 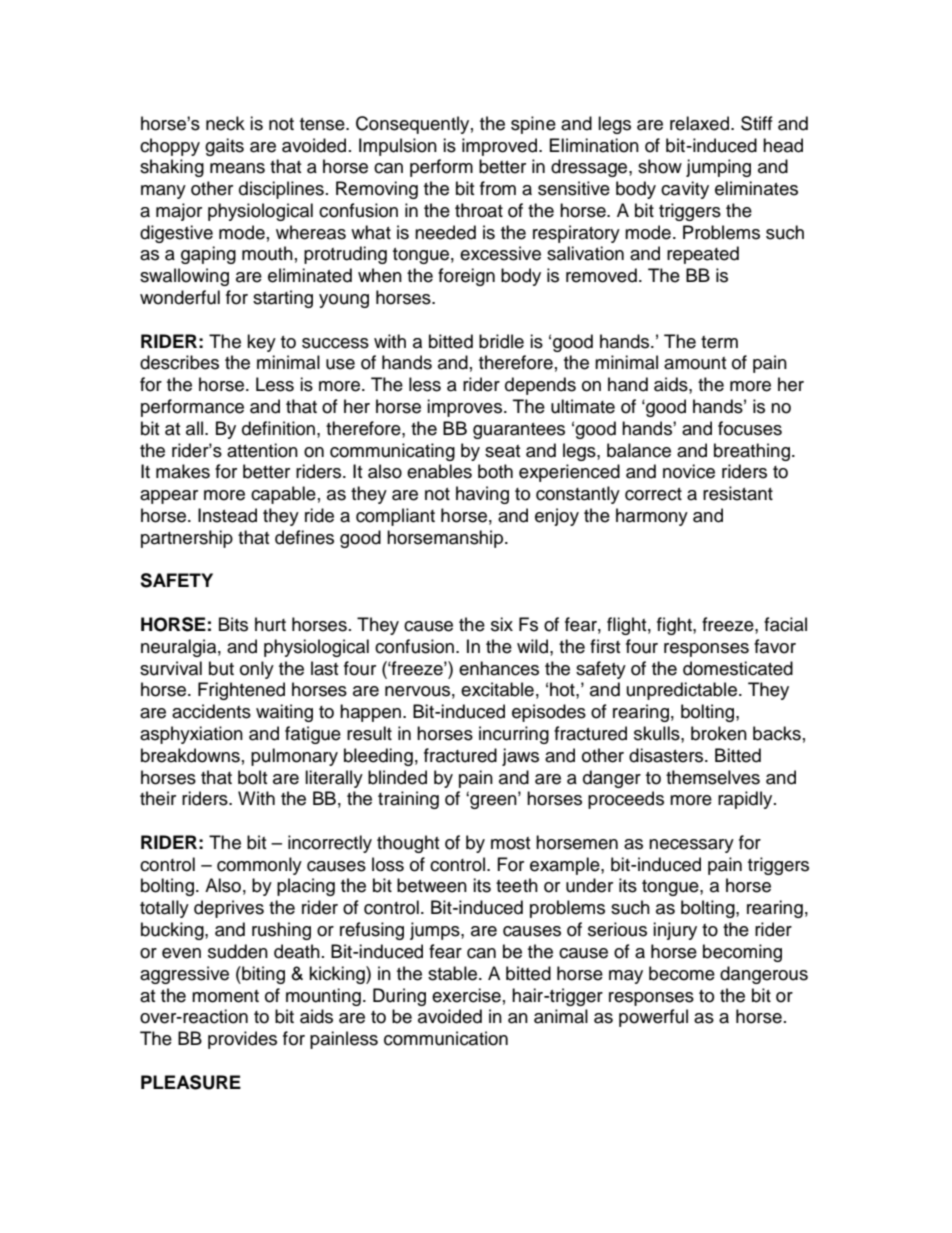 I want to click on incurring, so click(x=514, y=735).
